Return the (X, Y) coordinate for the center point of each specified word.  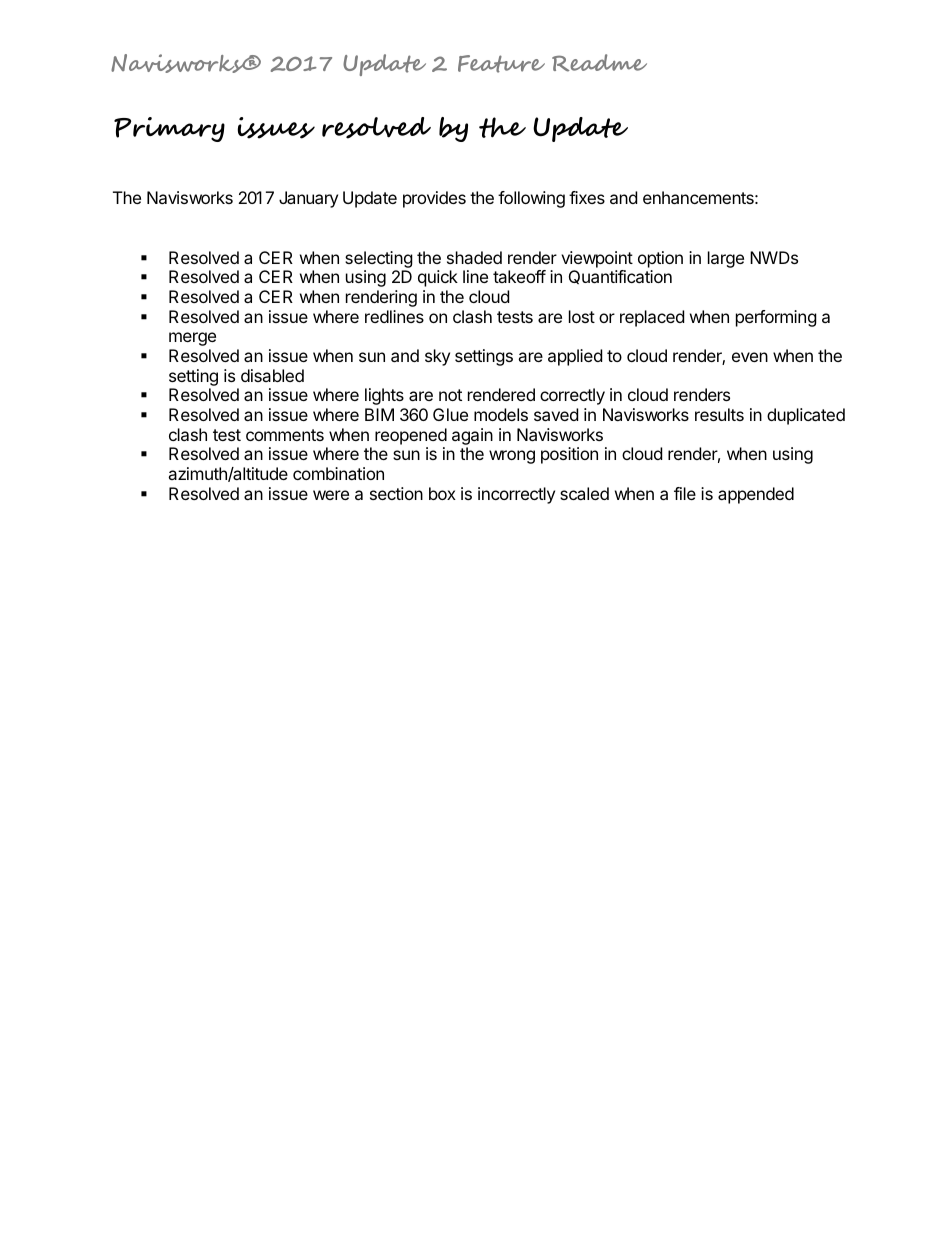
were (331, 495)
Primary (169, 129)
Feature (501, 64)
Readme (599, 63)
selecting (379, 259)
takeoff (519, 276)
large (726, 259)
